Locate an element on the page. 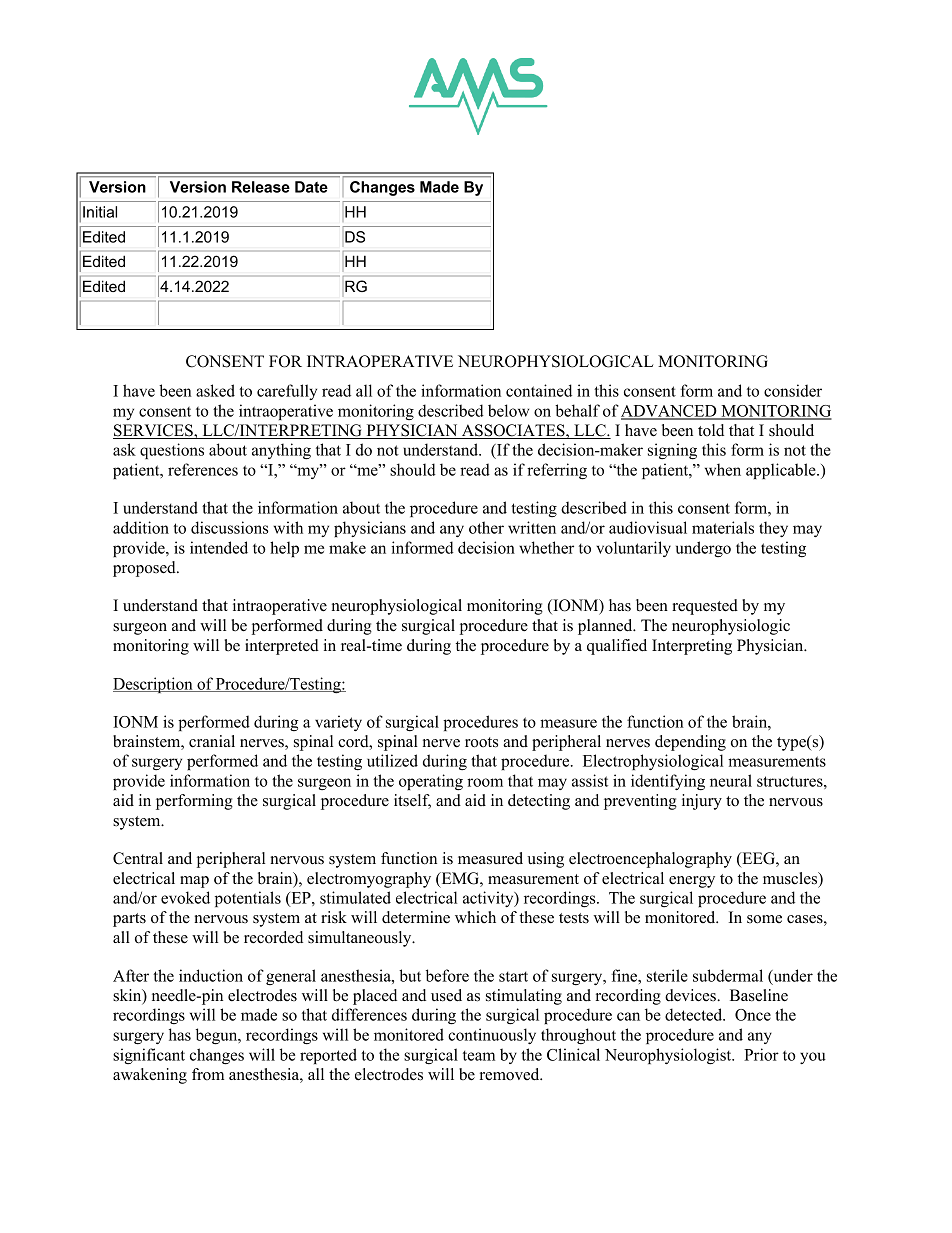 This image has height=1233, width=952. consider is located at coordinates (793, 390).
